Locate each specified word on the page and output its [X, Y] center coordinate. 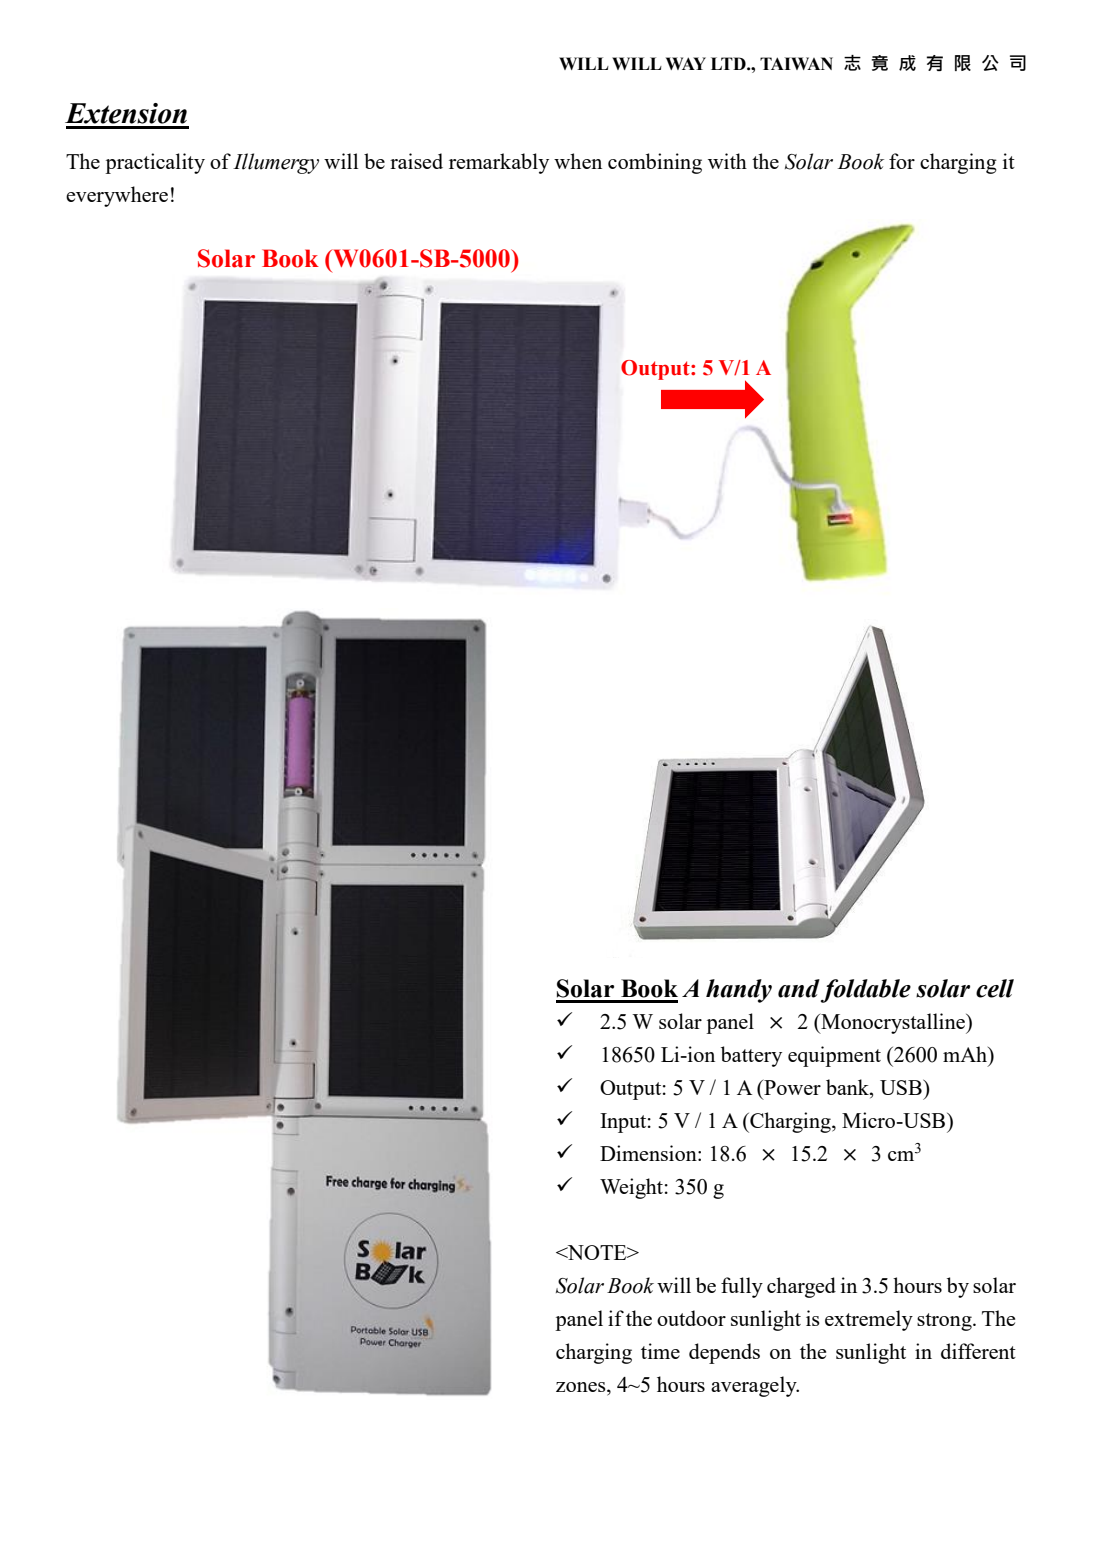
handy [739, 991]
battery [751, 1056]
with [727, 161]
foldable [866, 991]
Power [791, 1087]
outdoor [691, 1318]
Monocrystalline [893, 1023]
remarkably [499, 163]
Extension [126, 113]
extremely [869, 1320]
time [660, 1351]
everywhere [117, 196]
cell [995, 988]
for [902, 161]
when [578, 161]
